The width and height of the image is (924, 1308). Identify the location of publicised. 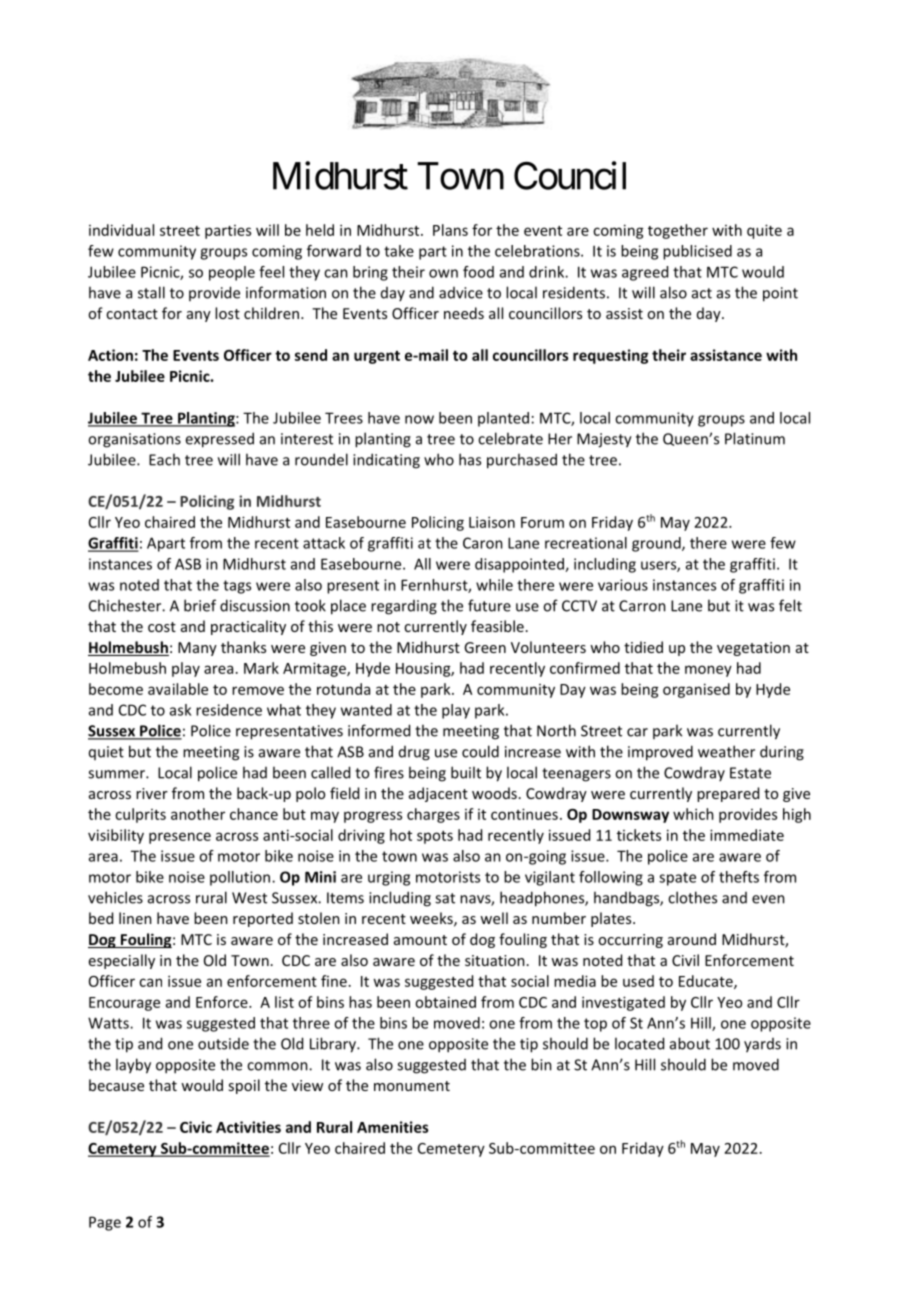
(697, 252).
